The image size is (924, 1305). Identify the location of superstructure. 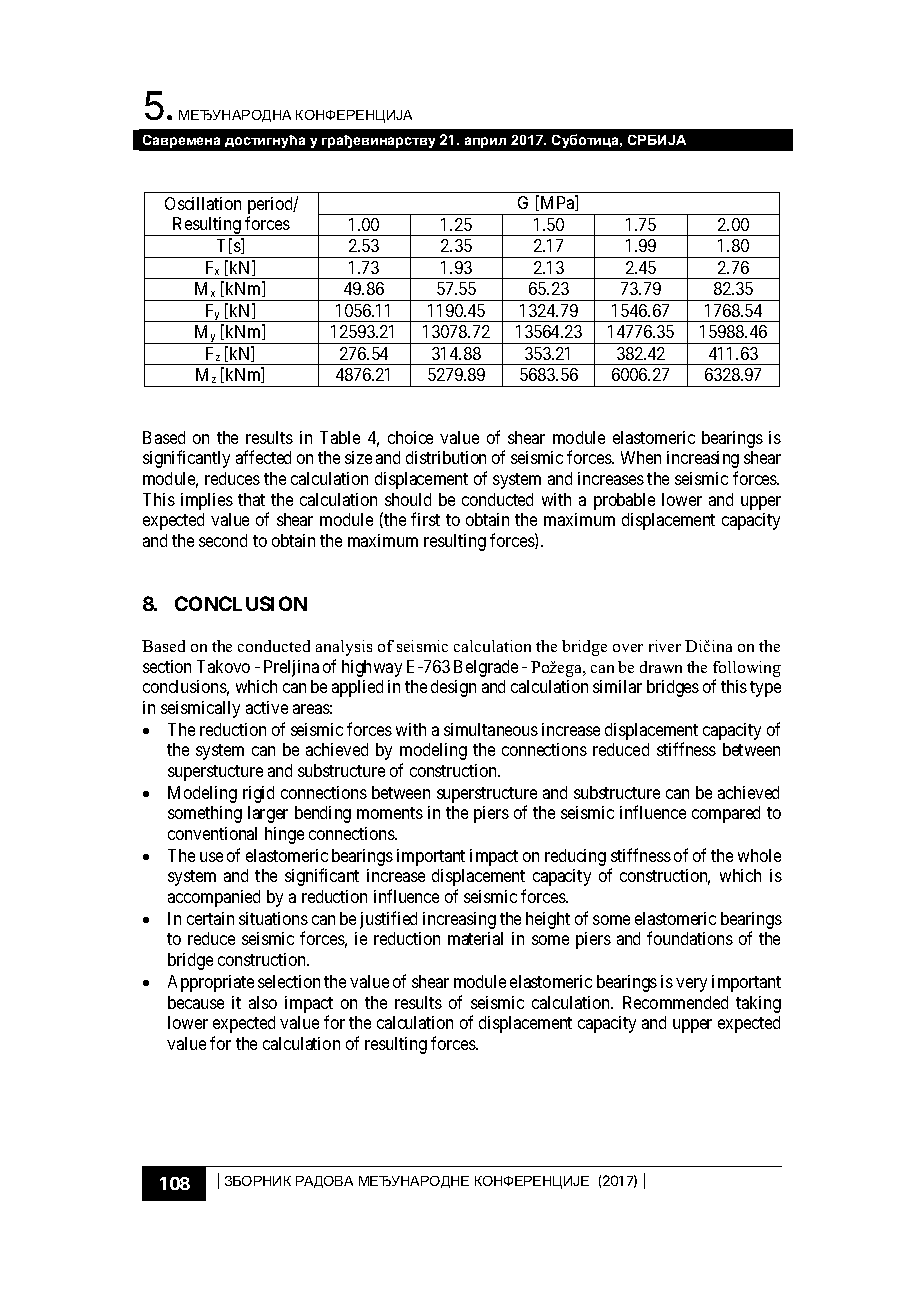
(487, 796).
